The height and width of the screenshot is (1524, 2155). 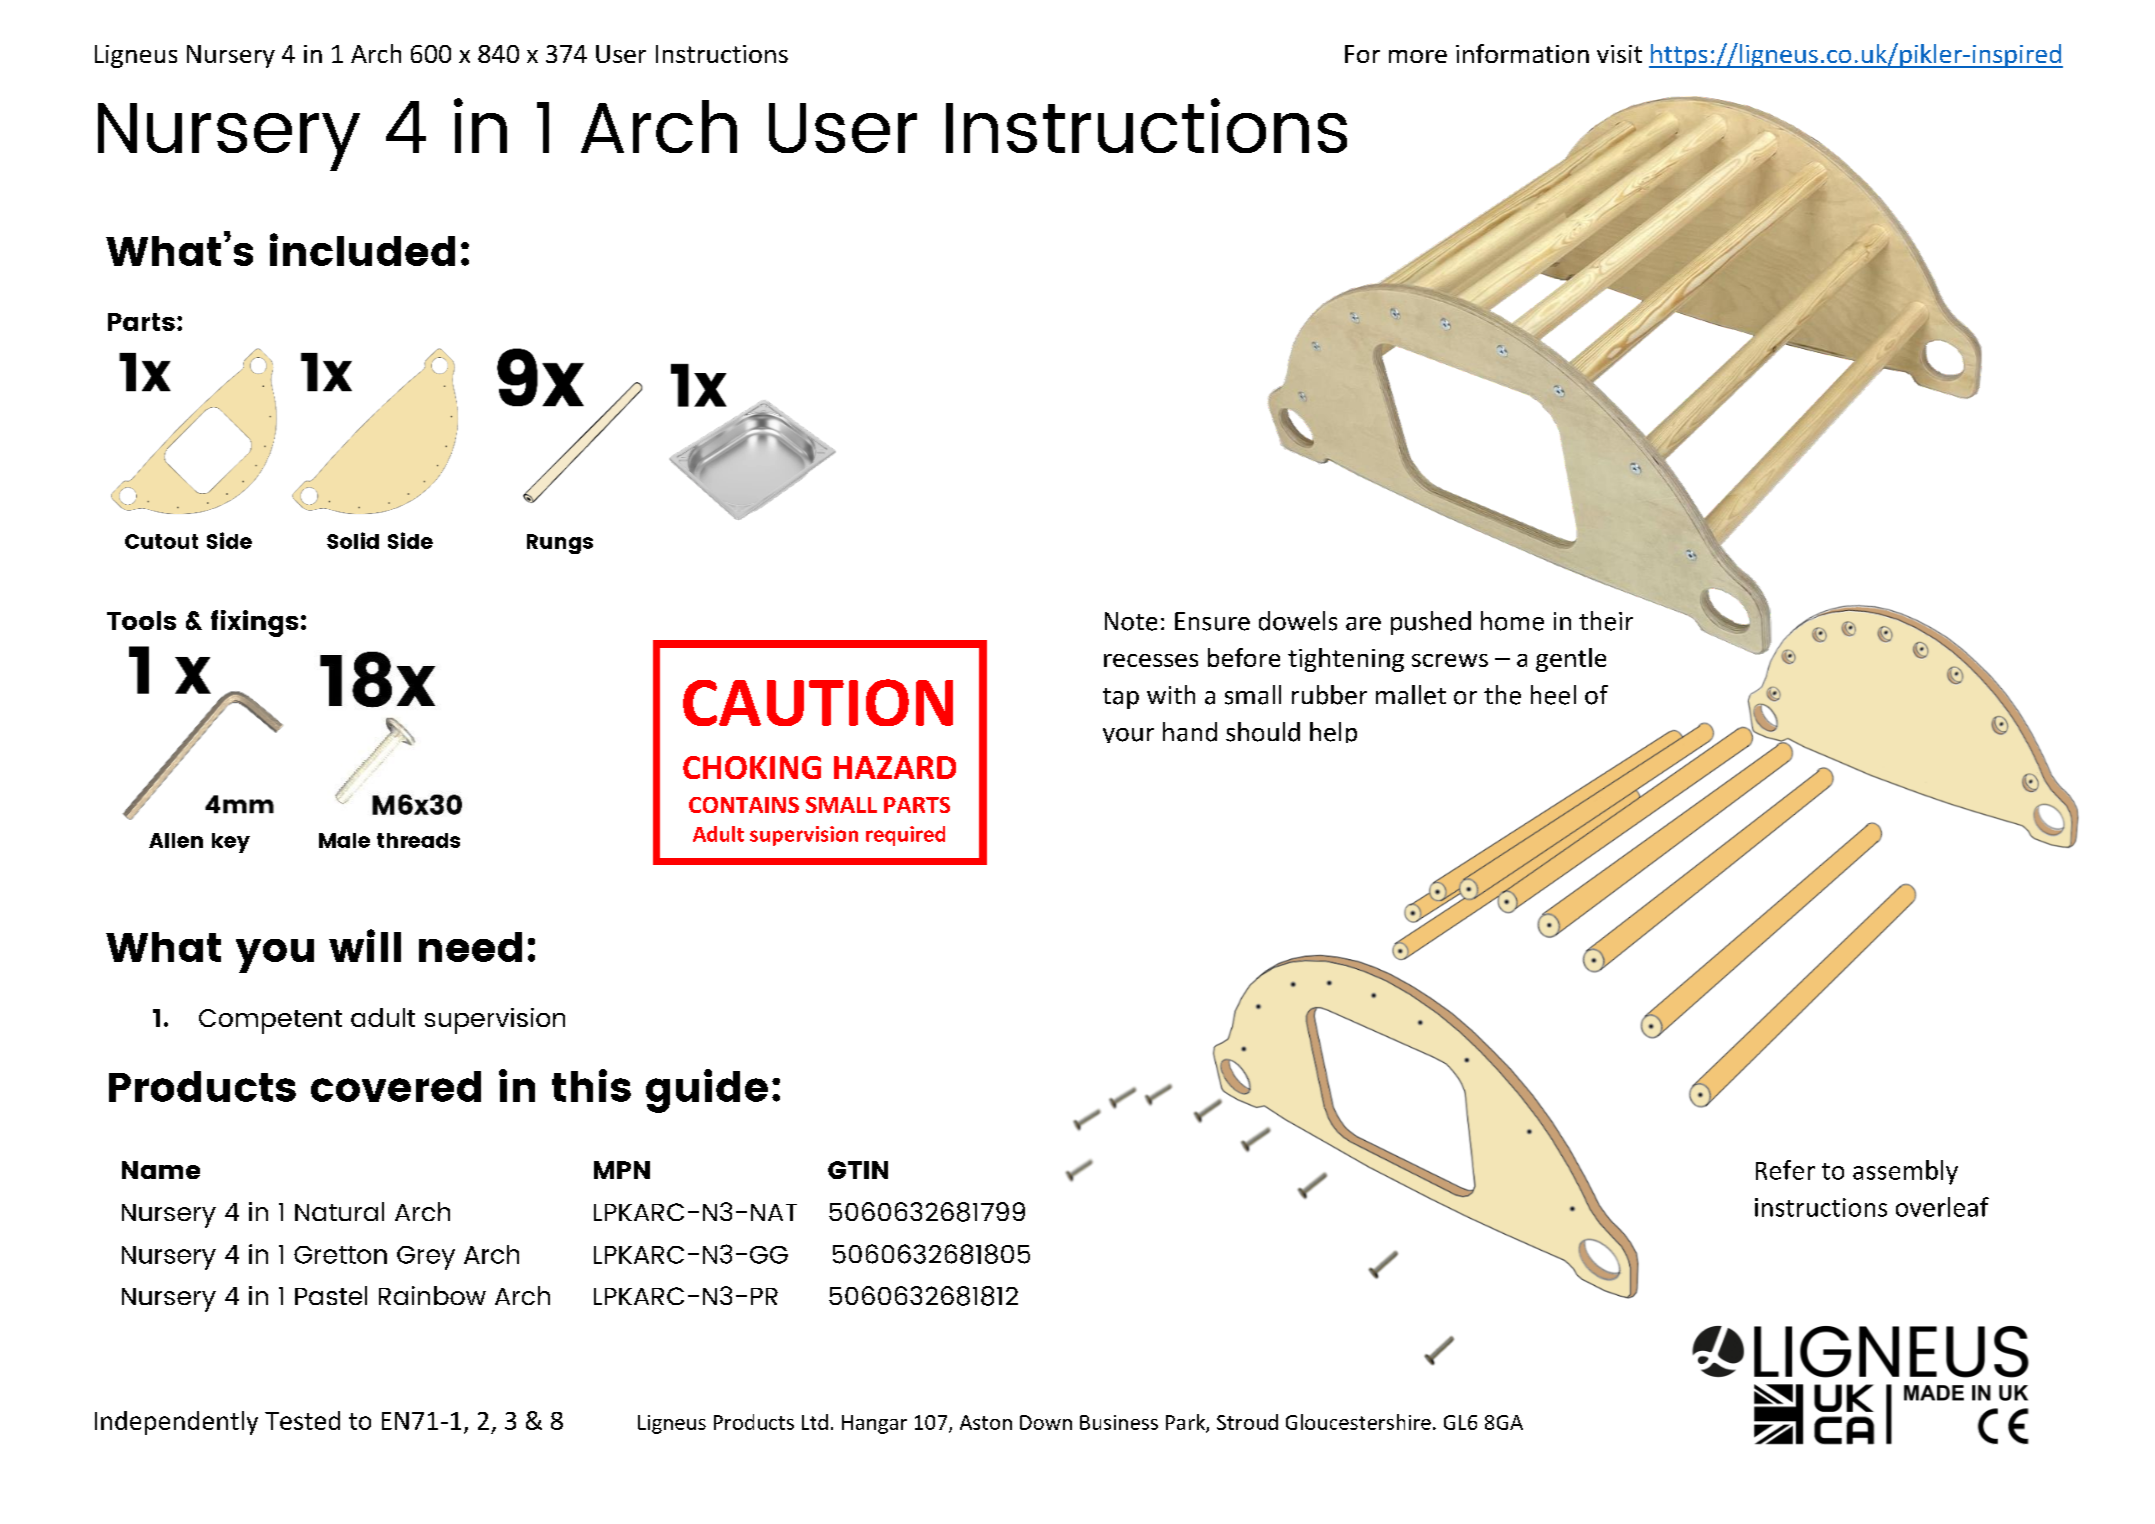 What do you see at coordinates (1128, 735) in the screenshot?
I see `your` at bounding box center [1128, 735].
